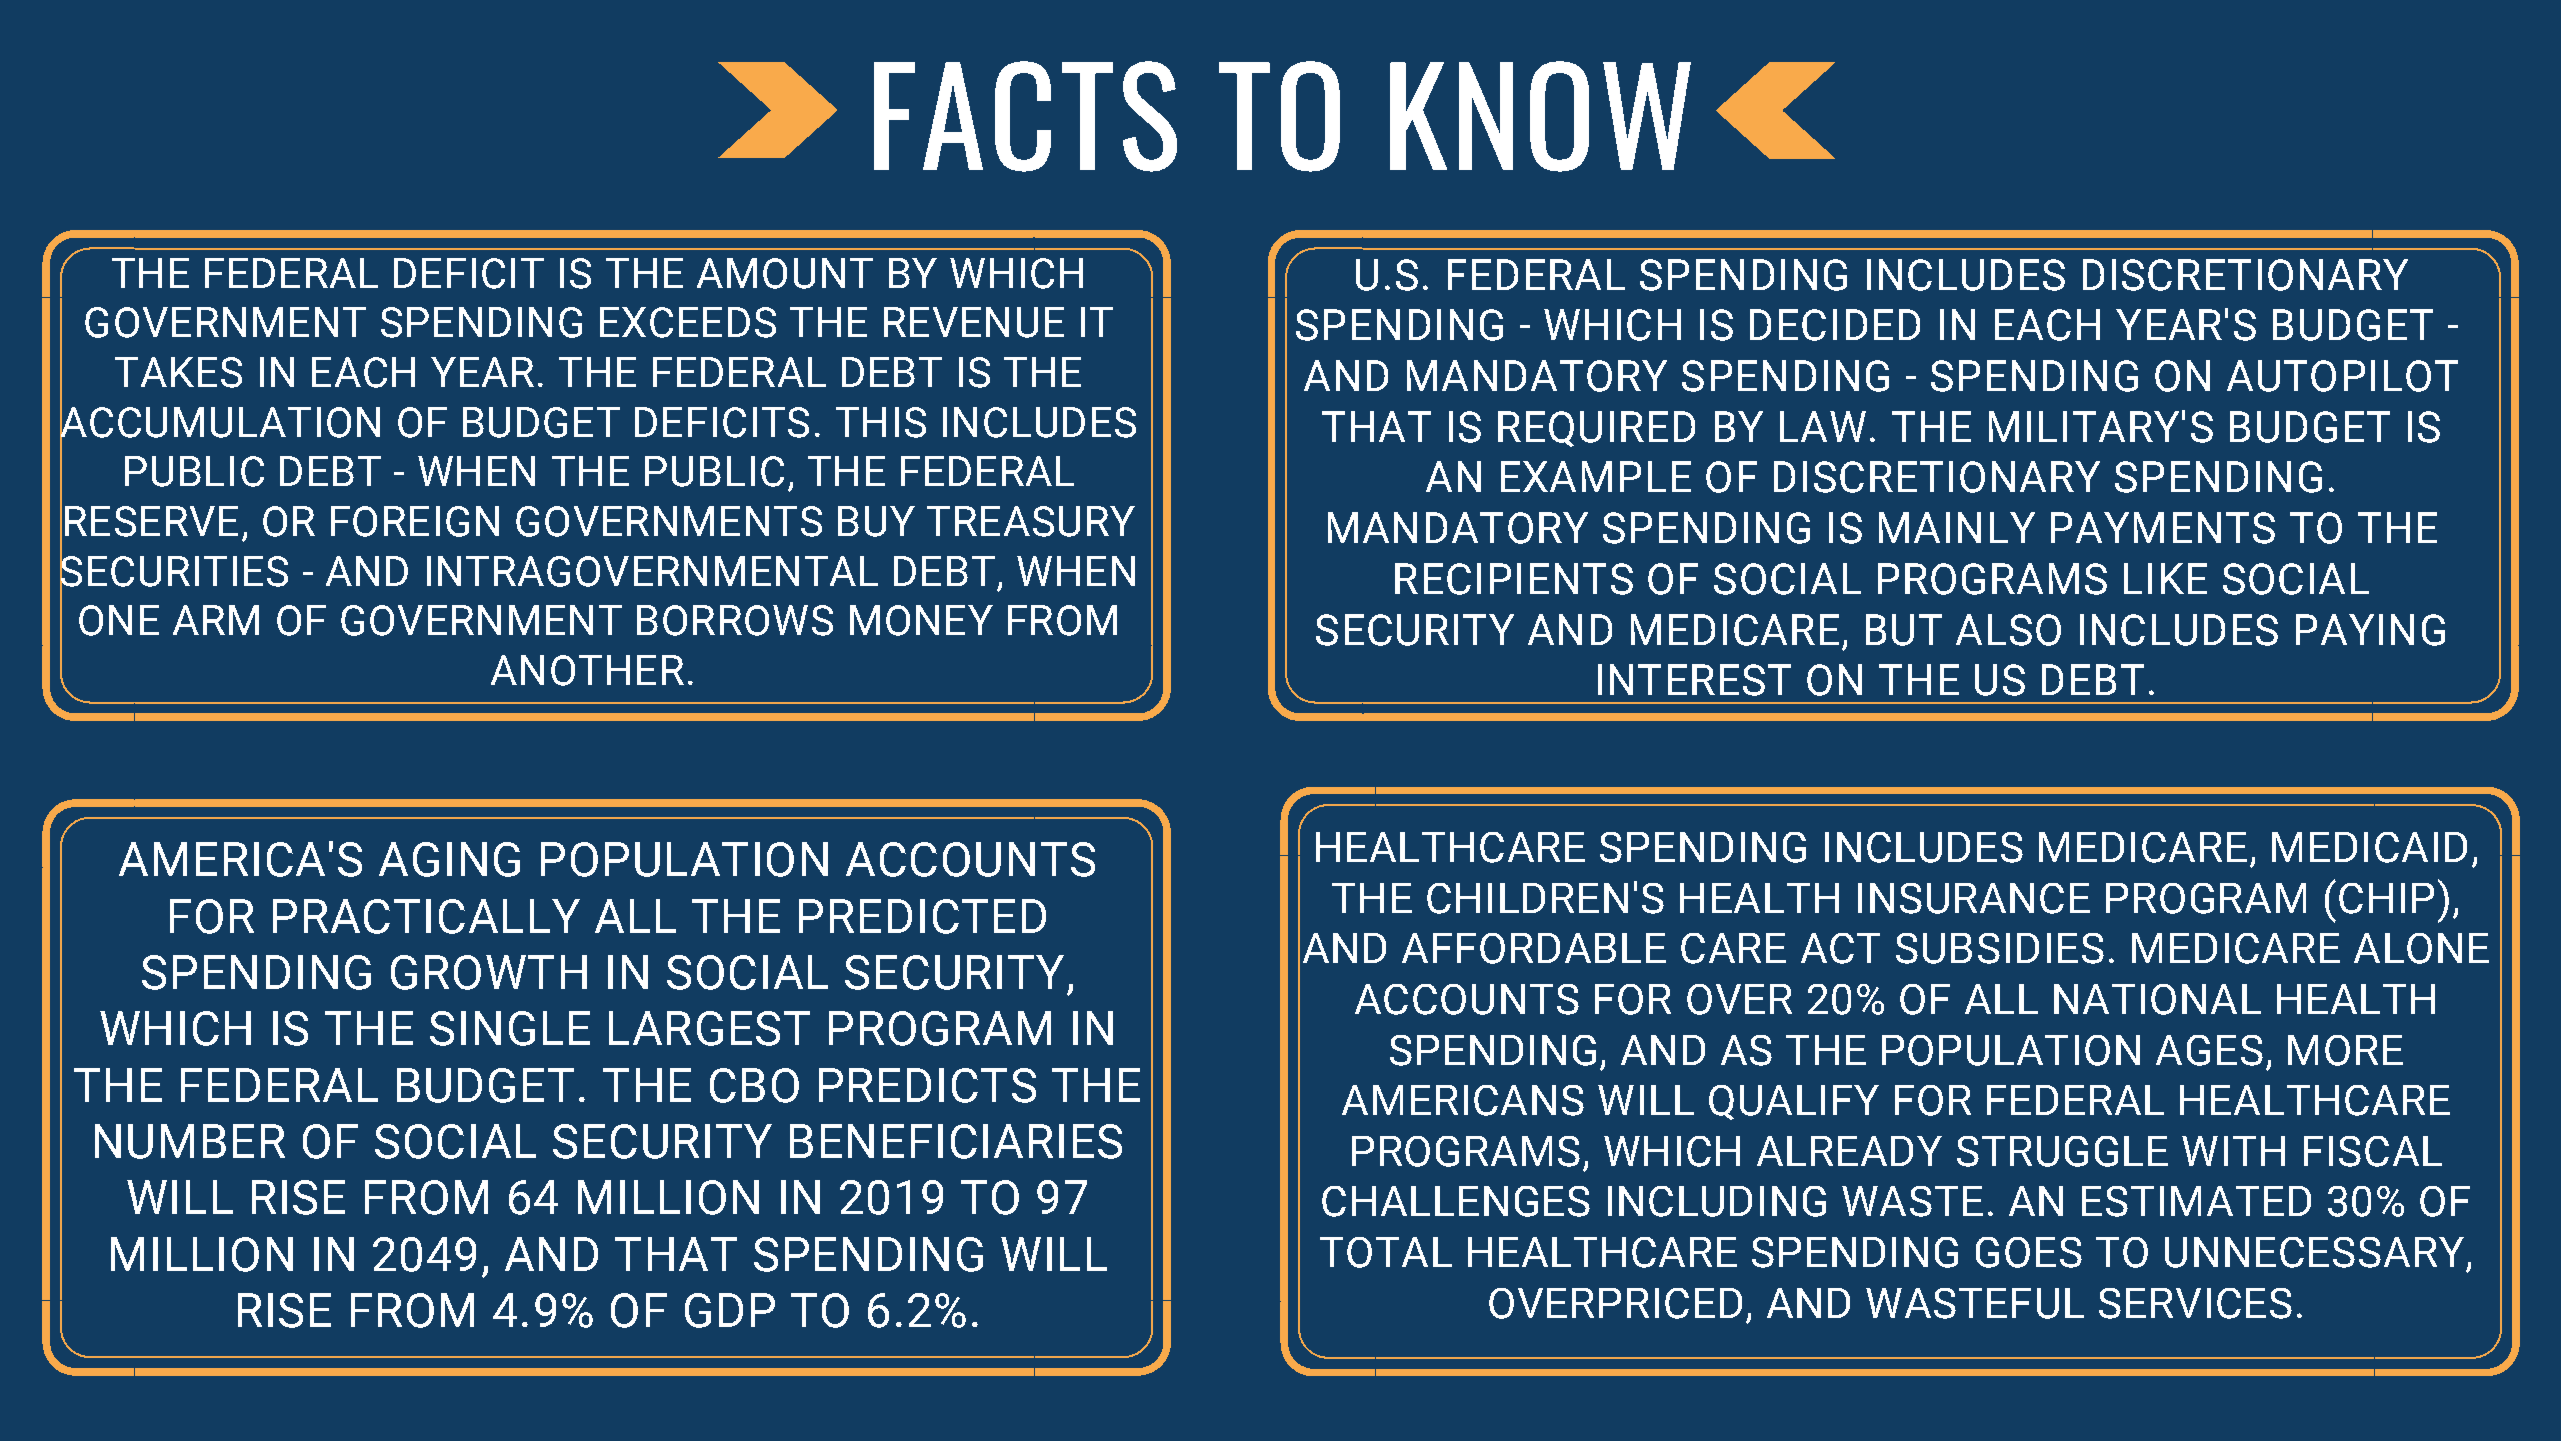 The image size is (2561, 1441). I want to click on INSURANCE, so click(1974, 898).
